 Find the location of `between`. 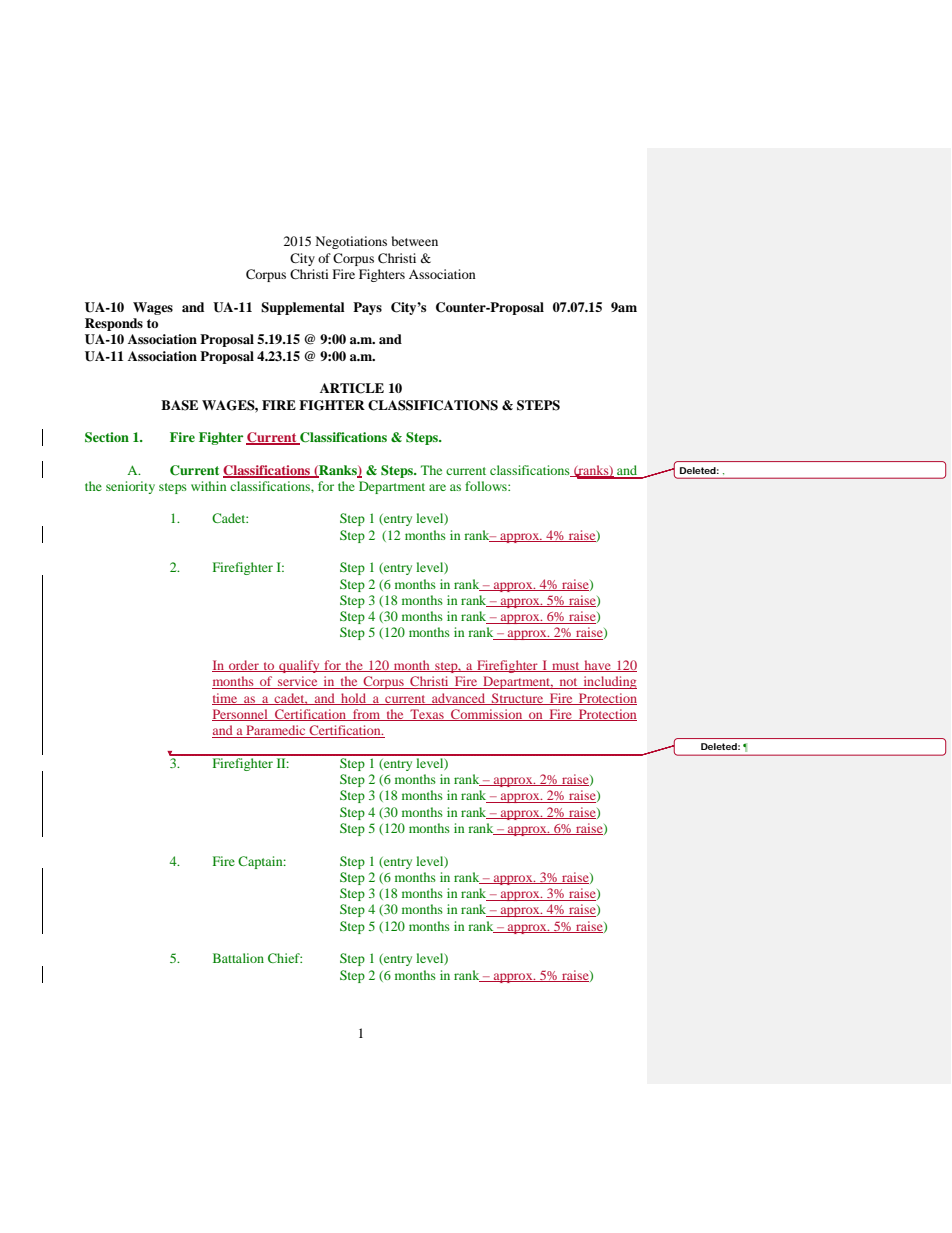

between is located at coordinates (415, 241).
